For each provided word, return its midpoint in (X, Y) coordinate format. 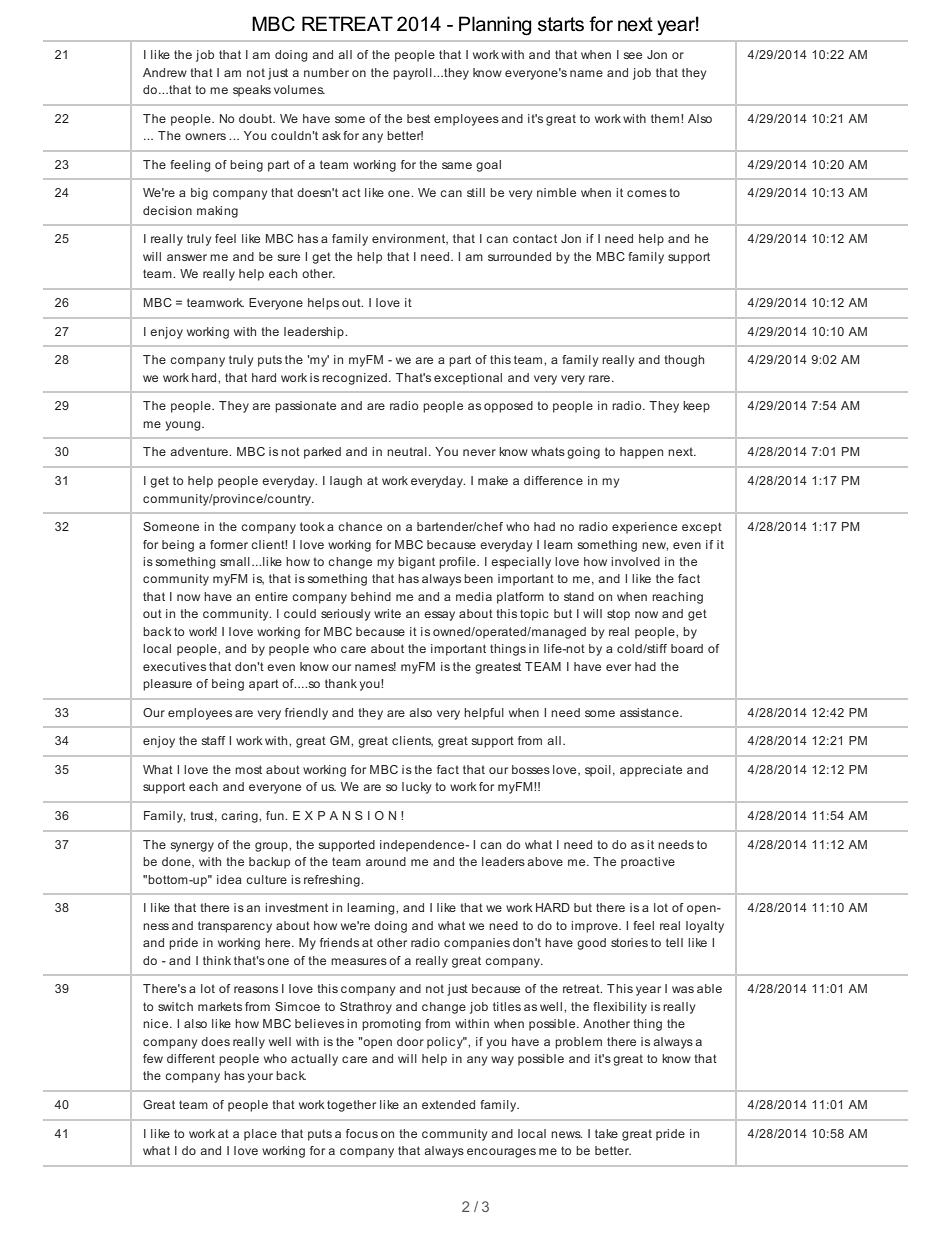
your (260, 1078)
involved (635, 561)
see (632, 55)
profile (458, 563)
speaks (252, 91)
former (229, 544)
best (418, 118)
